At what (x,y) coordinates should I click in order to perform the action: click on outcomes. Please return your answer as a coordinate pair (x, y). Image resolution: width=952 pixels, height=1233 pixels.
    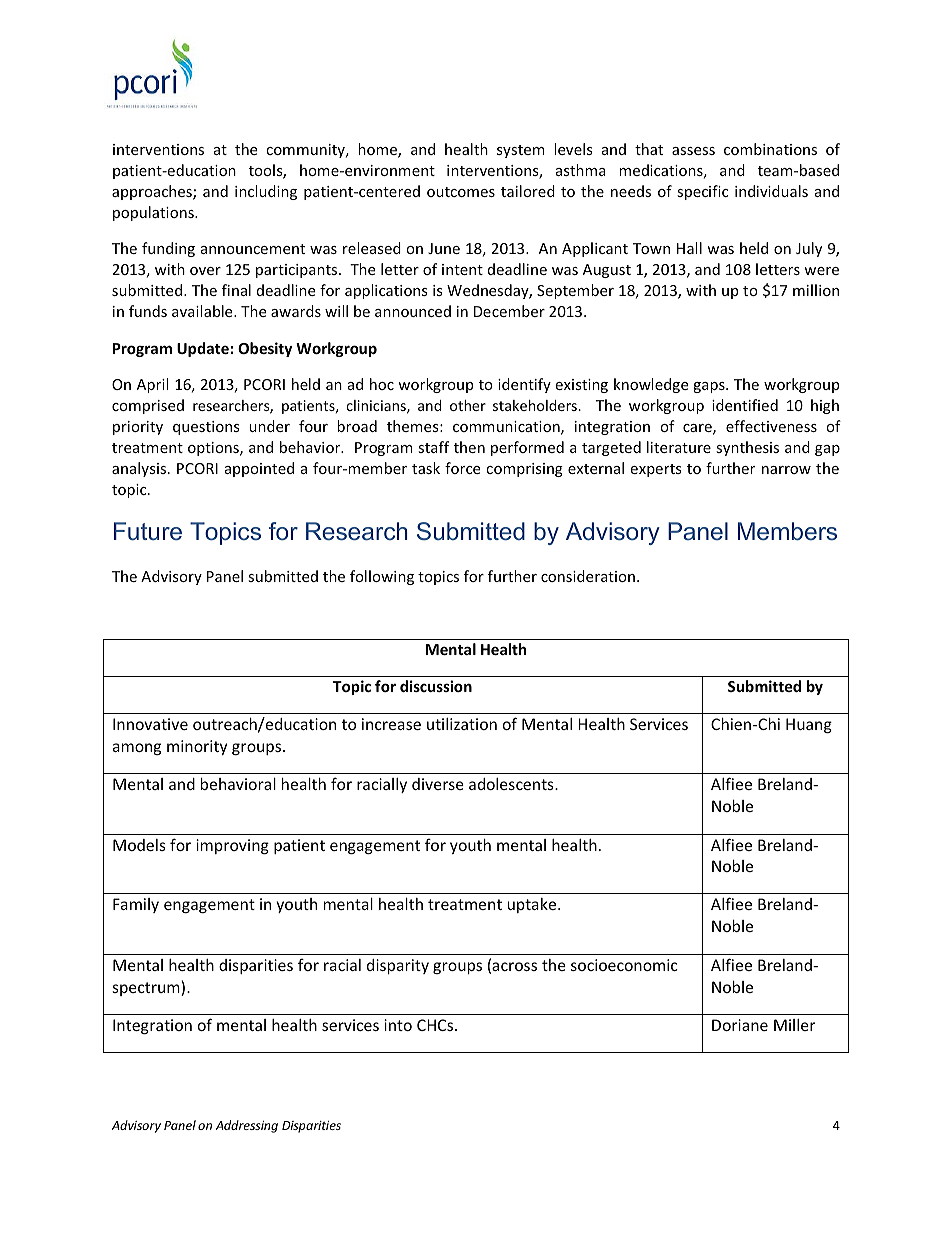
    Looking at the image, I should click on (461, 192).
